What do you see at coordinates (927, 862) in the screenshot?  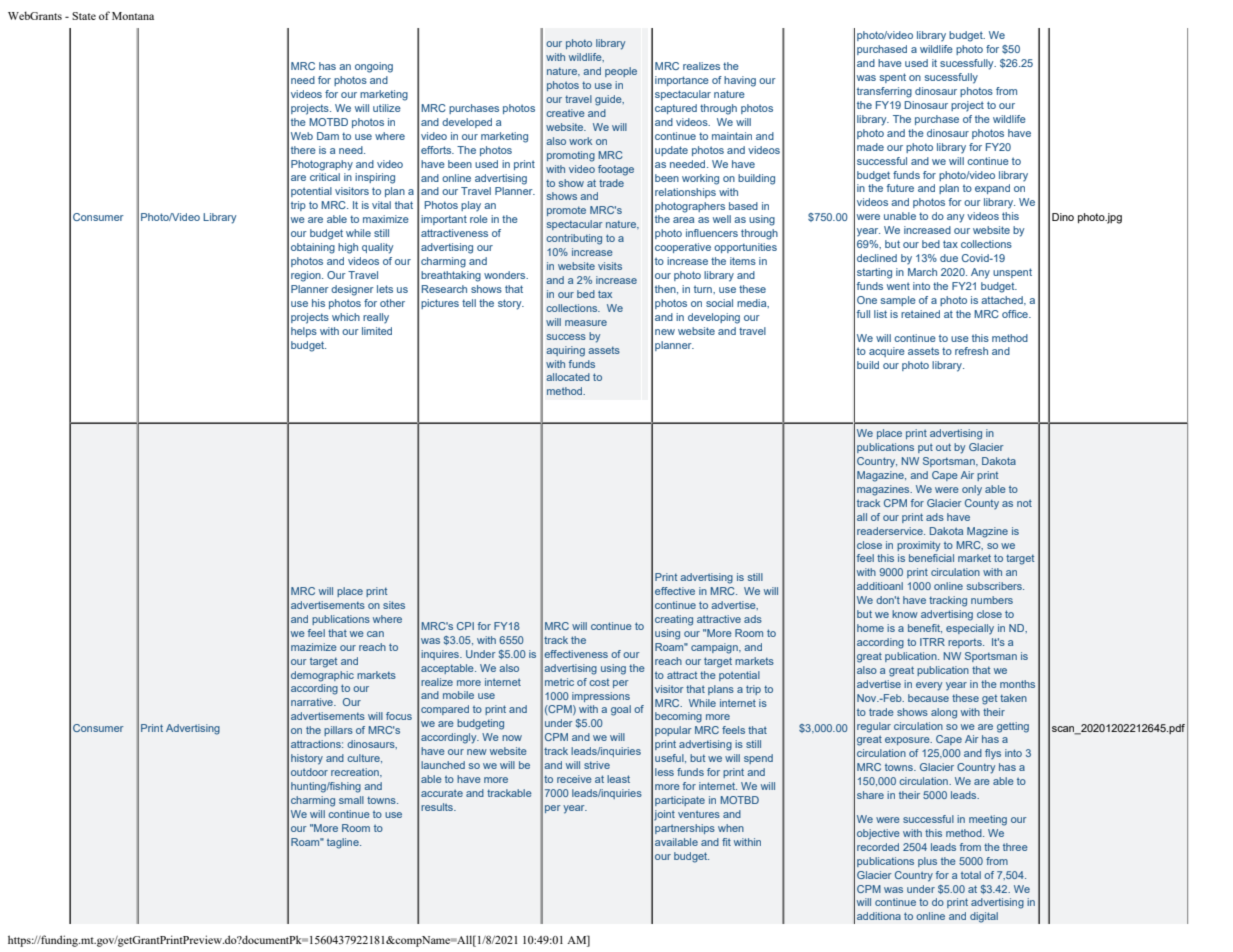 I see `plus` at bounding box center [927, 862].
